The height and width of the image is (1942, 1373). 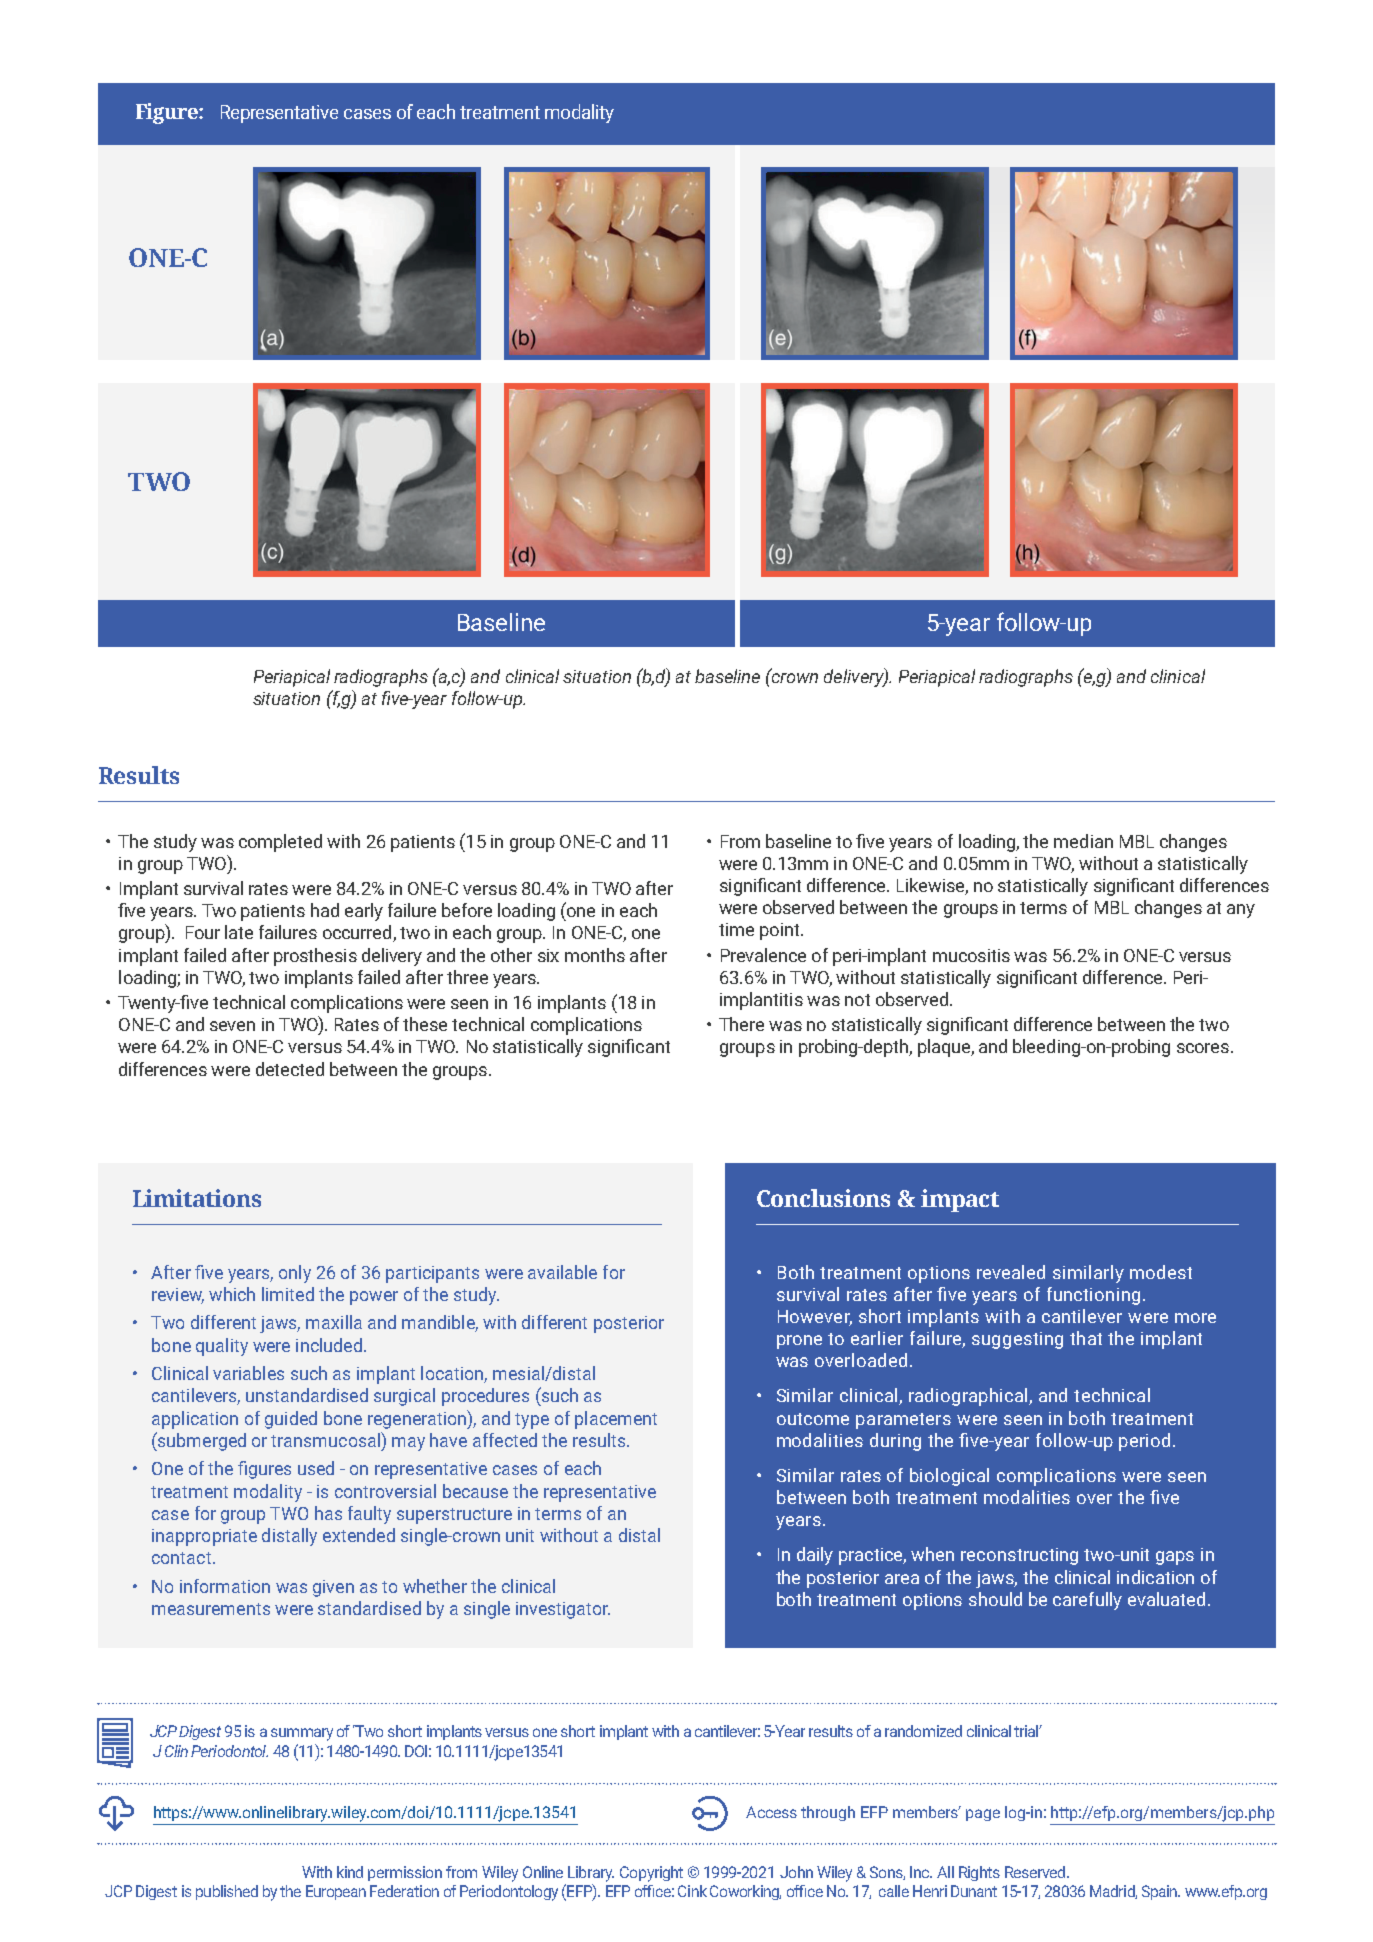 I want to click on median, so click(x=1083, y=841).
